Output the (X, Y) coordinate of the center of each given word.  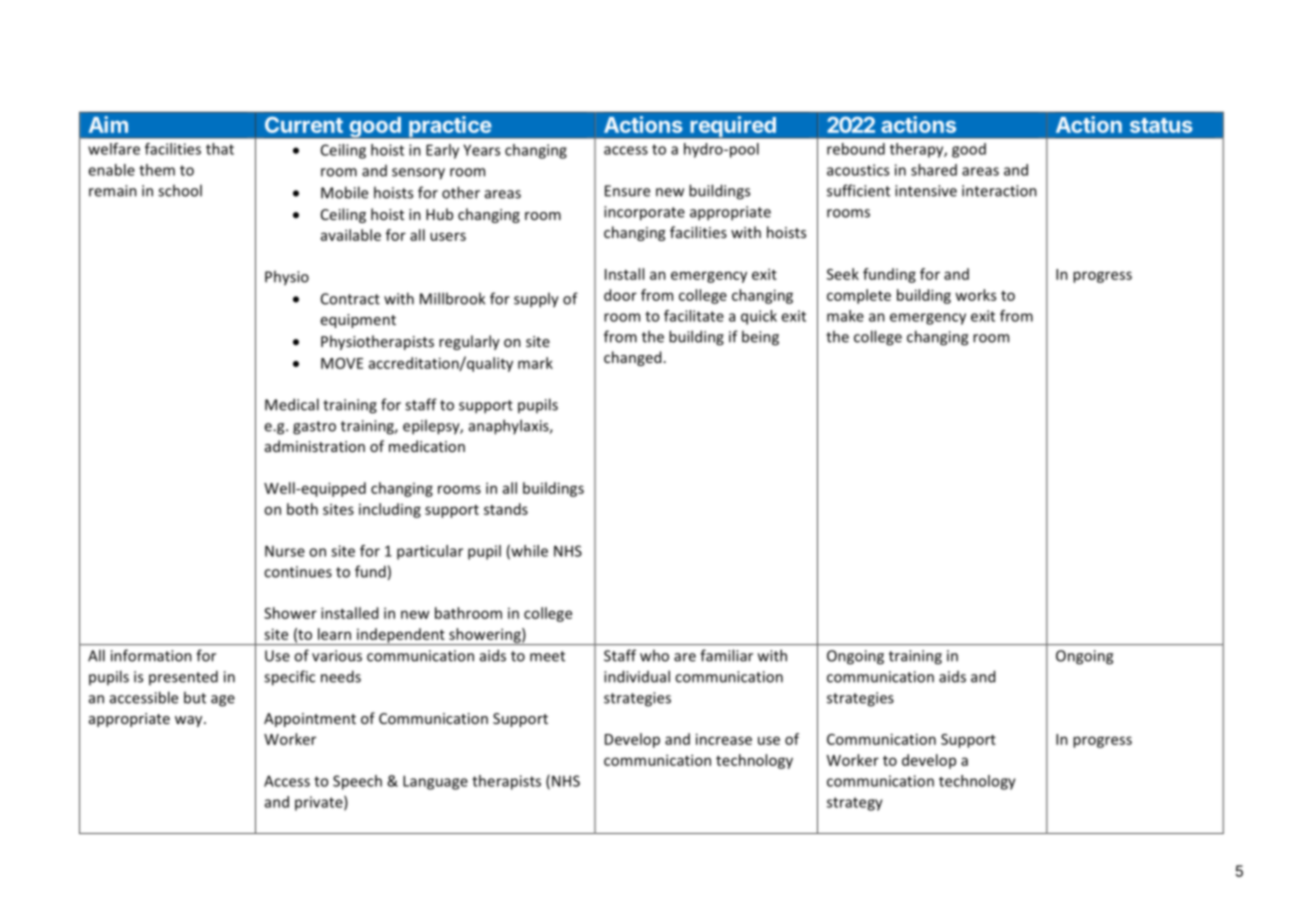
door (620, 295)
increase (724, 739)
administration (315, 446)
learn (334, 634)
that (220, 149)
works (975, 295)
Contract (350, 299)
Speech (357, 782)
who (654, 655)
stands (506, 509)
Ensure (627, 191)
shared (934, 170)
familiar (726, 655)
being (760, 338)
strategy (855, 804)
